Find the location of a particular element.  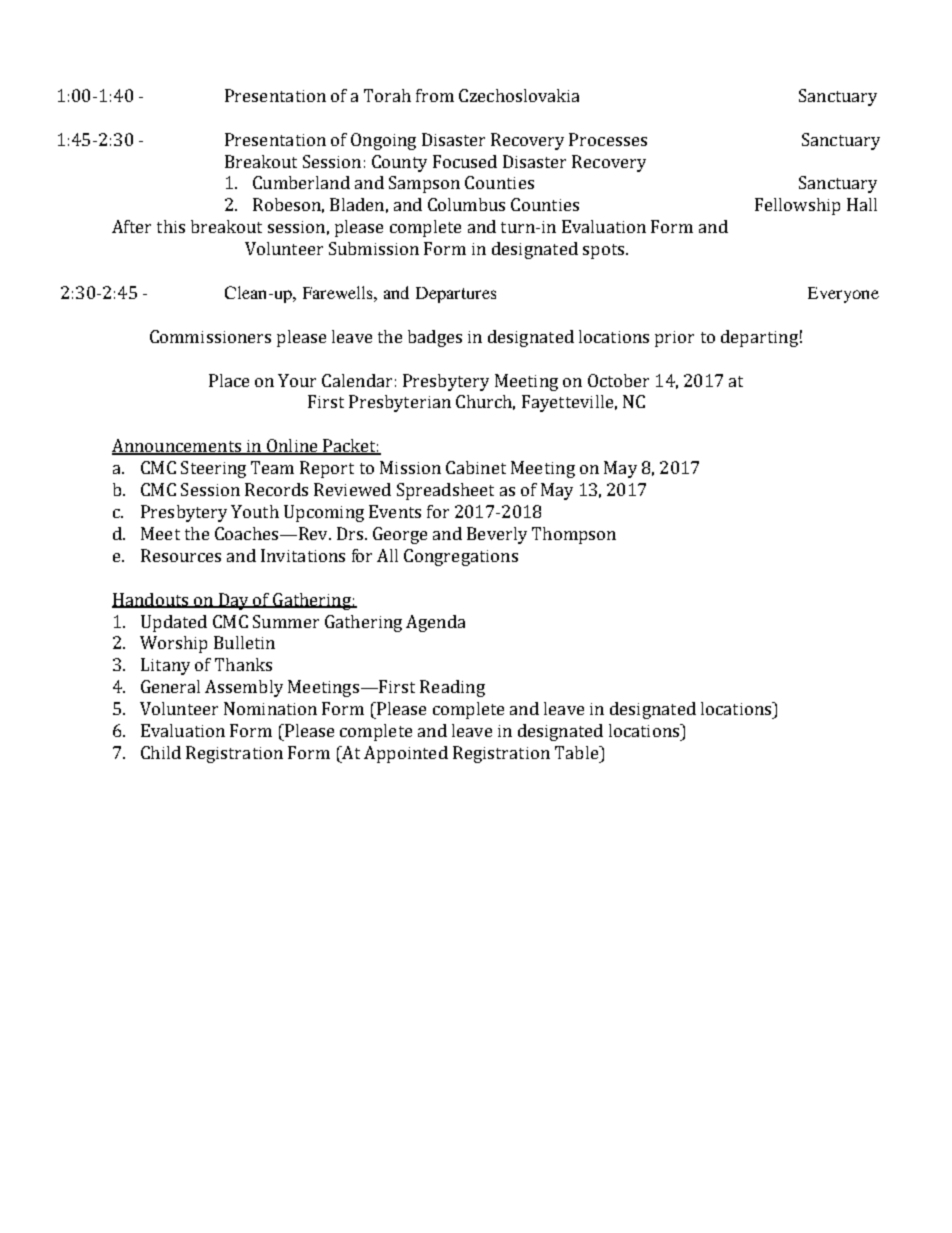

departing is located at coordinates (759, 338).
